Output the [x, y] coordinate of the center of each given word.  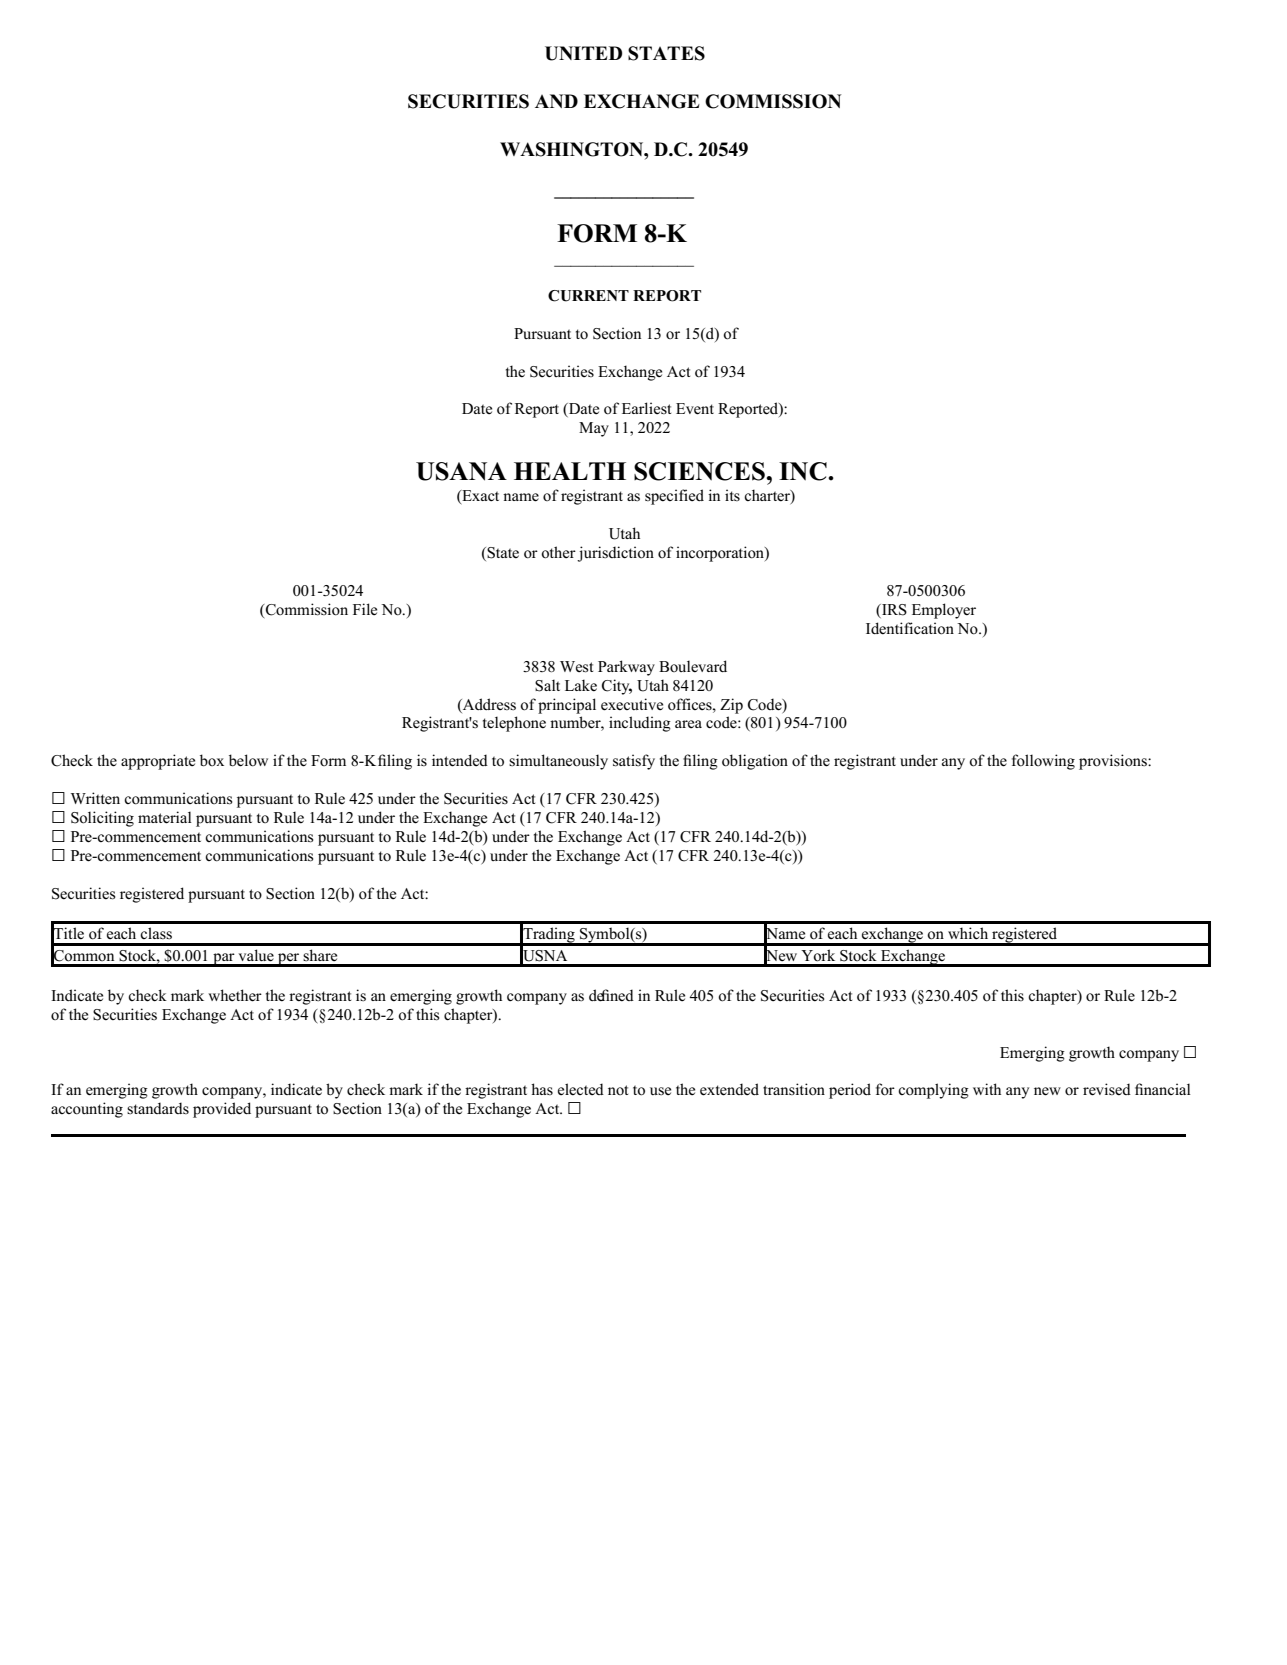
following [1043, 762]
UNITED [583, 53]
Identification [910, 628]
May [594, 429]
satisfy [634, 762]
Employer [944, 611]
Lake [581, 685]
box [212, 760]
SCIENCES [700, 471]
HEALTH [570, 471]
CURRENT [588, 296]
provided [222, 1110]
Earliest [646, 408]
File [365, 609]
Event [695, 409]
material [165, 817]
